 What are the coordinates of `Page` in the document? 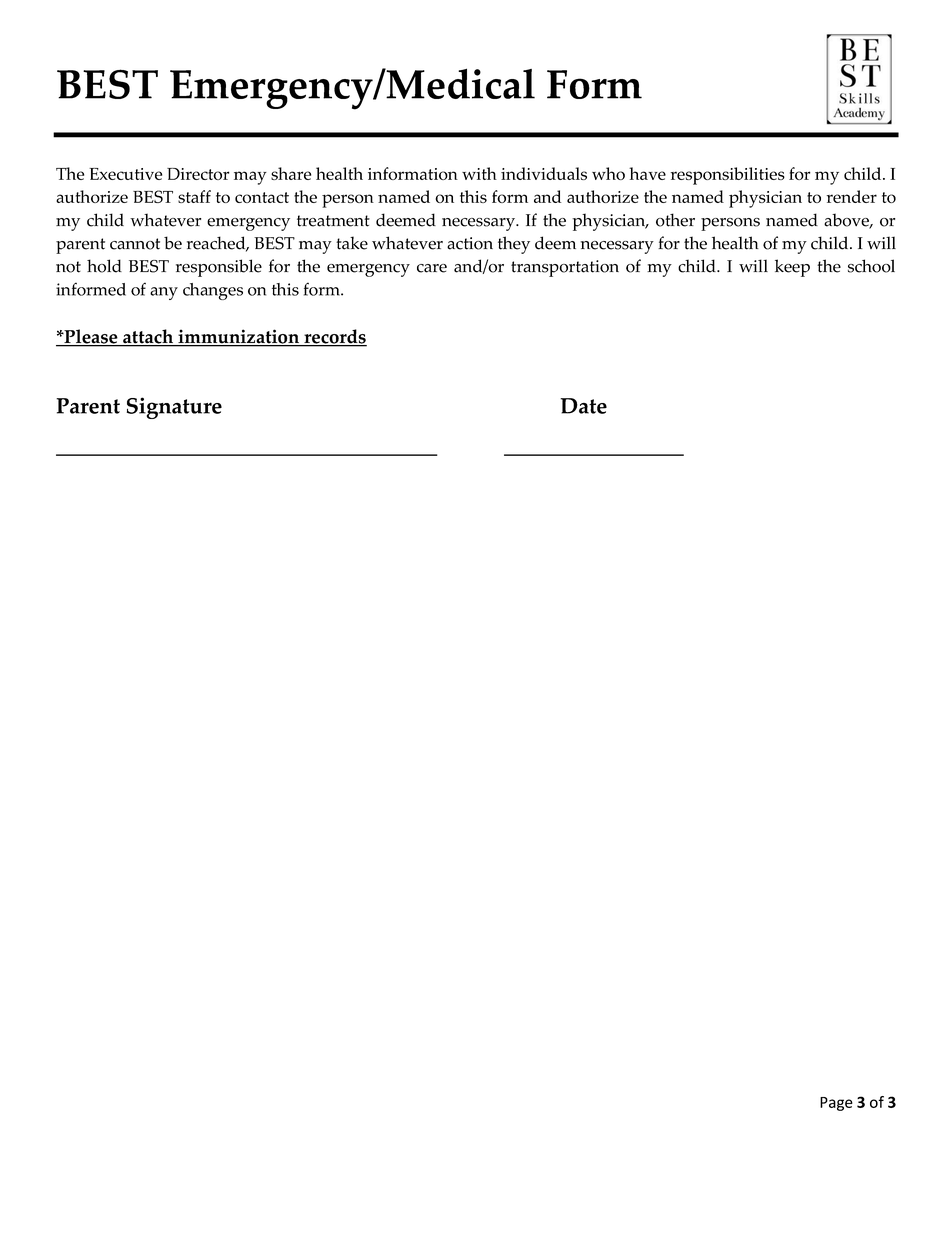 It's located at (836, 1104).
